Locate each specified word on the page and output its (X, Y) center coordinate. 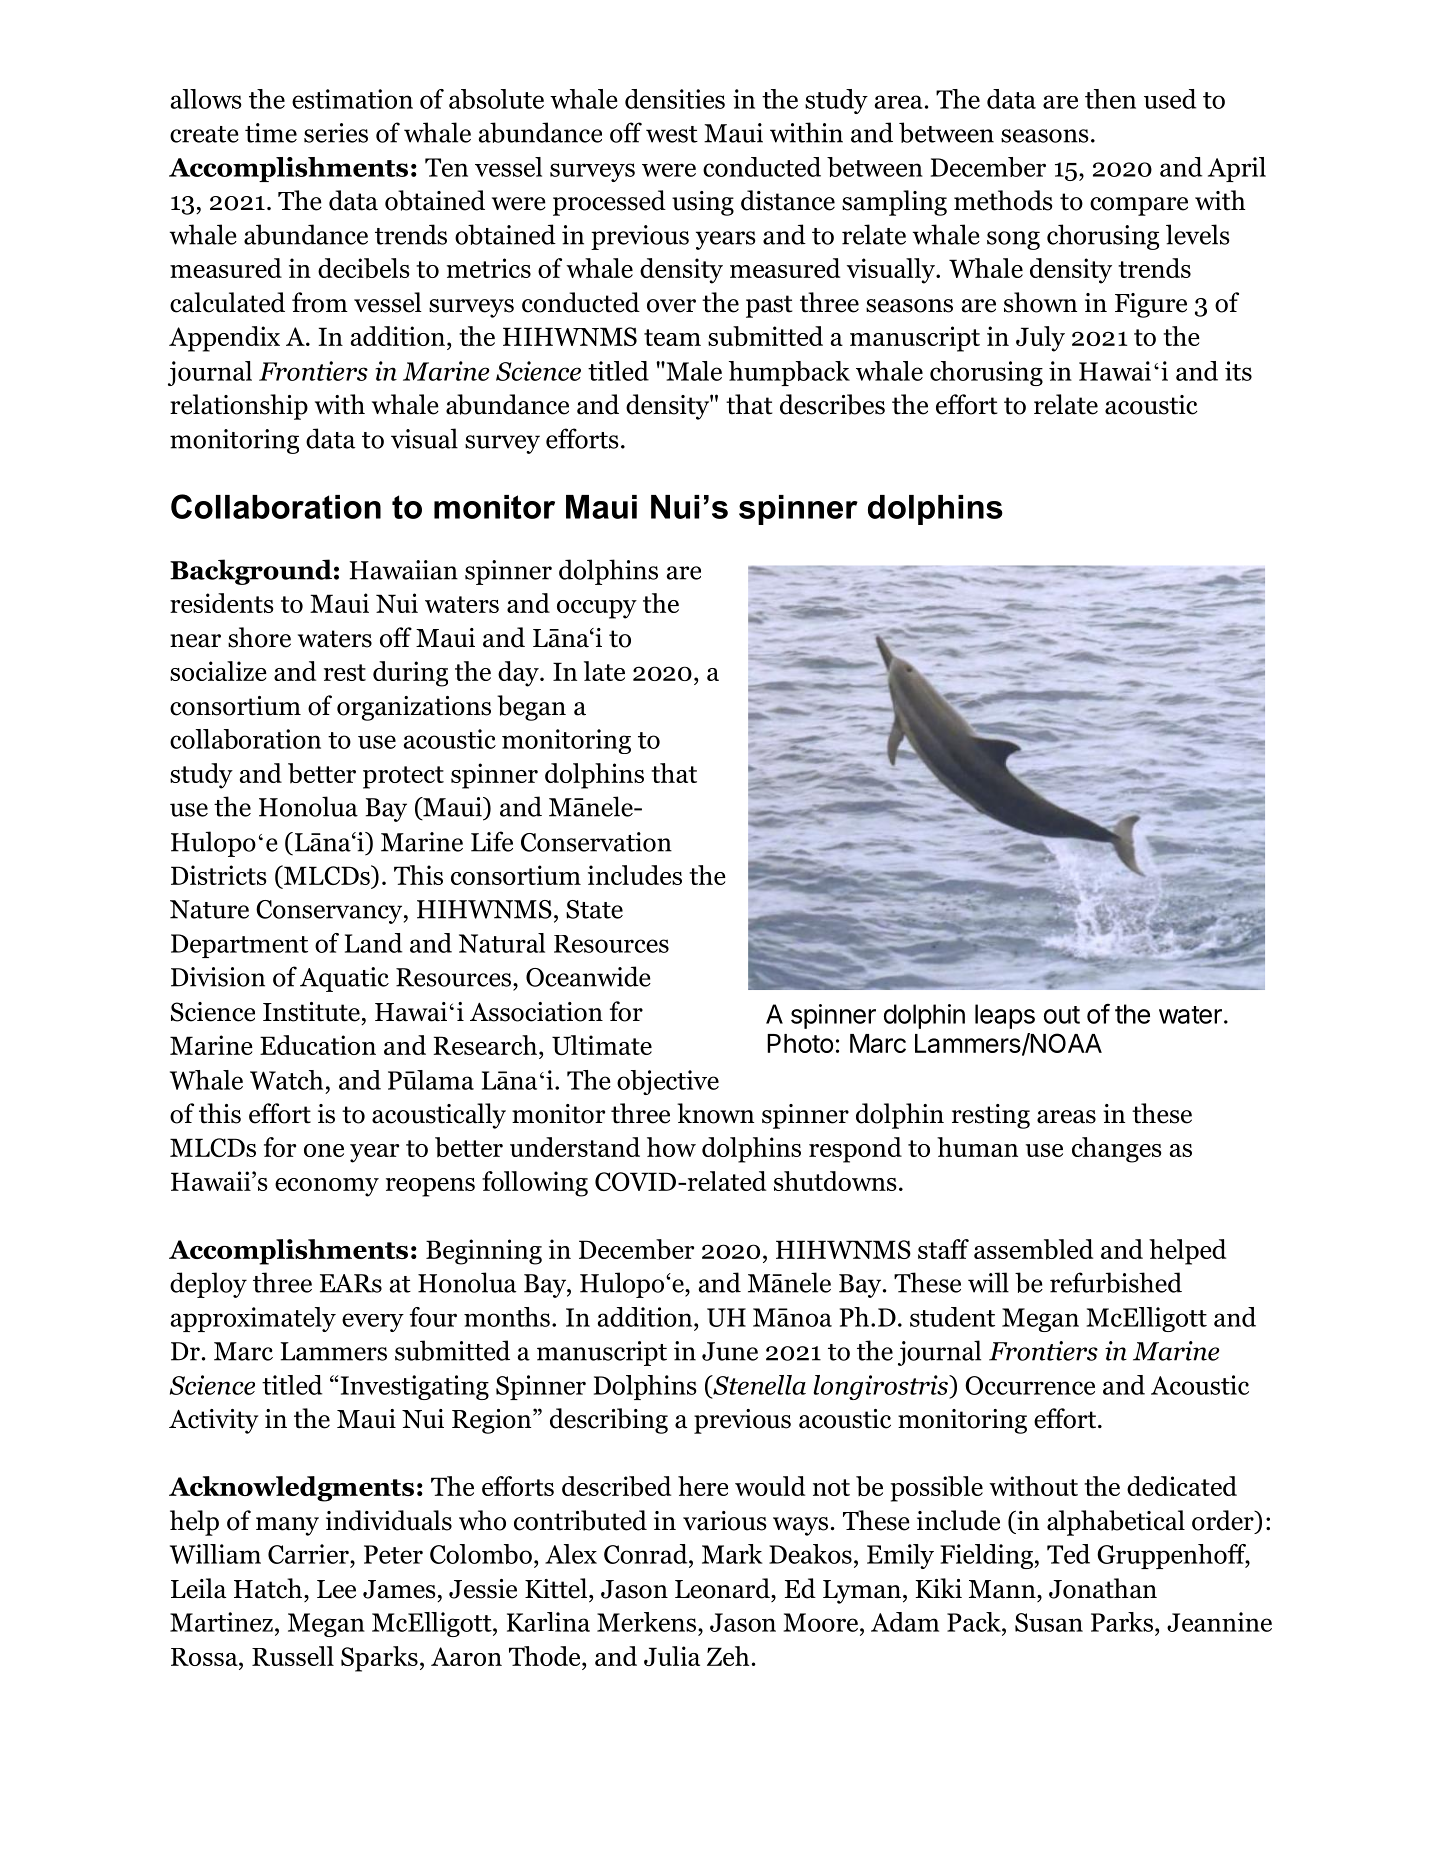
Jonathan (1103, 1588)
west (672, 134)
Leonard (723, 1588)
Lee (336, 1589)
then (1110, 99)
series (336, 133)
